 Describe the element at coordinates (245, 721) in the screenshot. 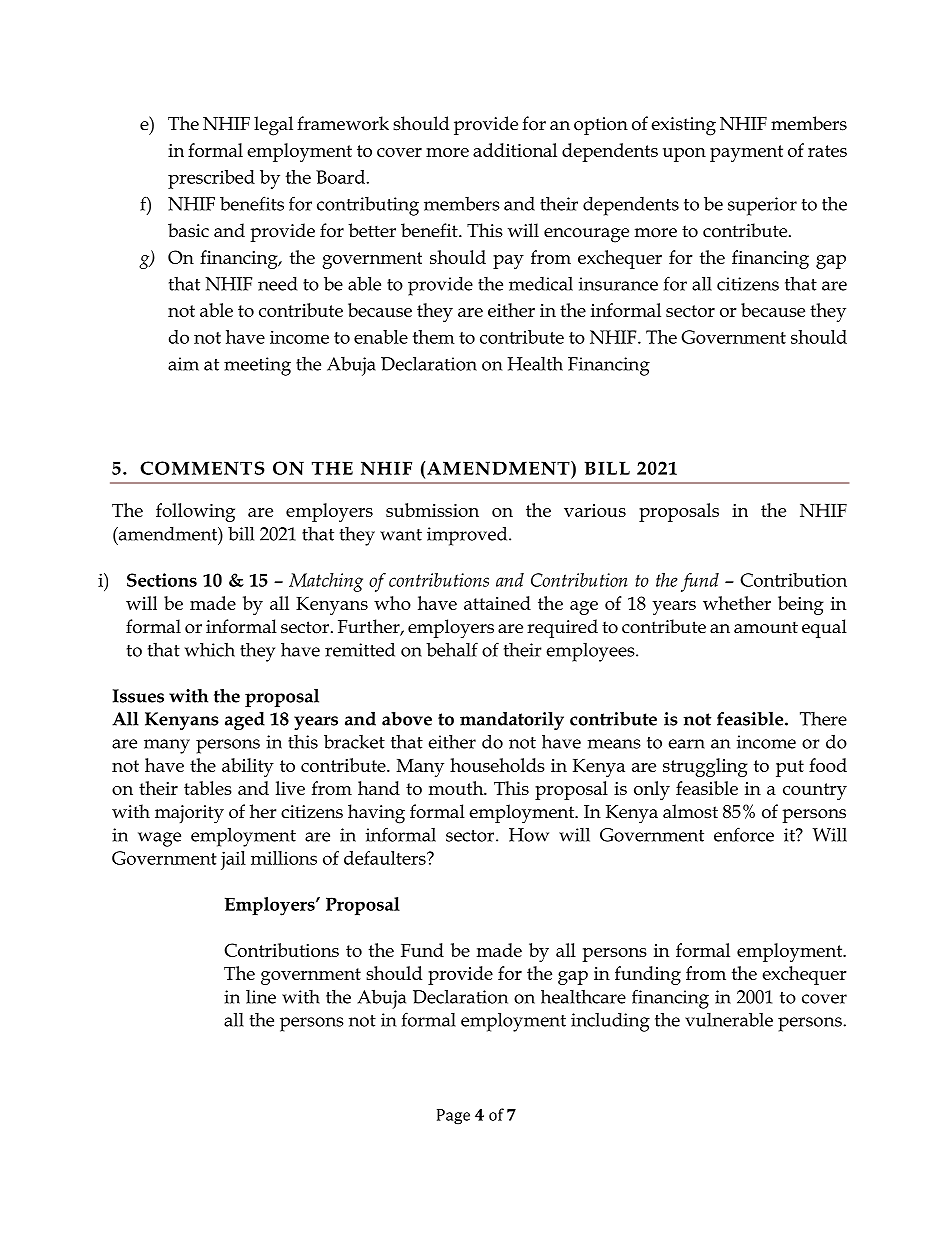

I see `aged` at that location.
